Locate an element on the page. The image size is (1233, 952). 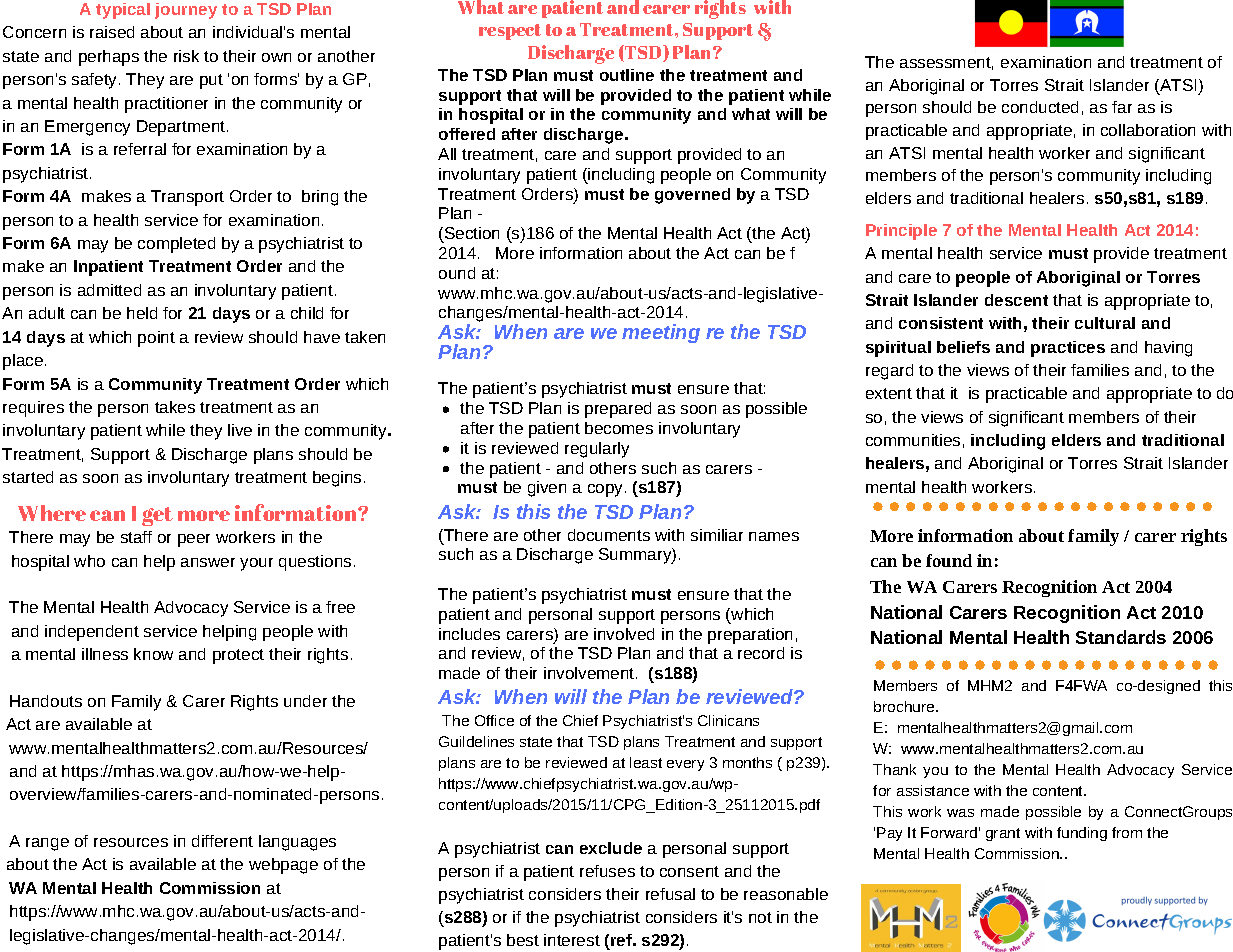
conducted is located at coordinates (1040, 107).
